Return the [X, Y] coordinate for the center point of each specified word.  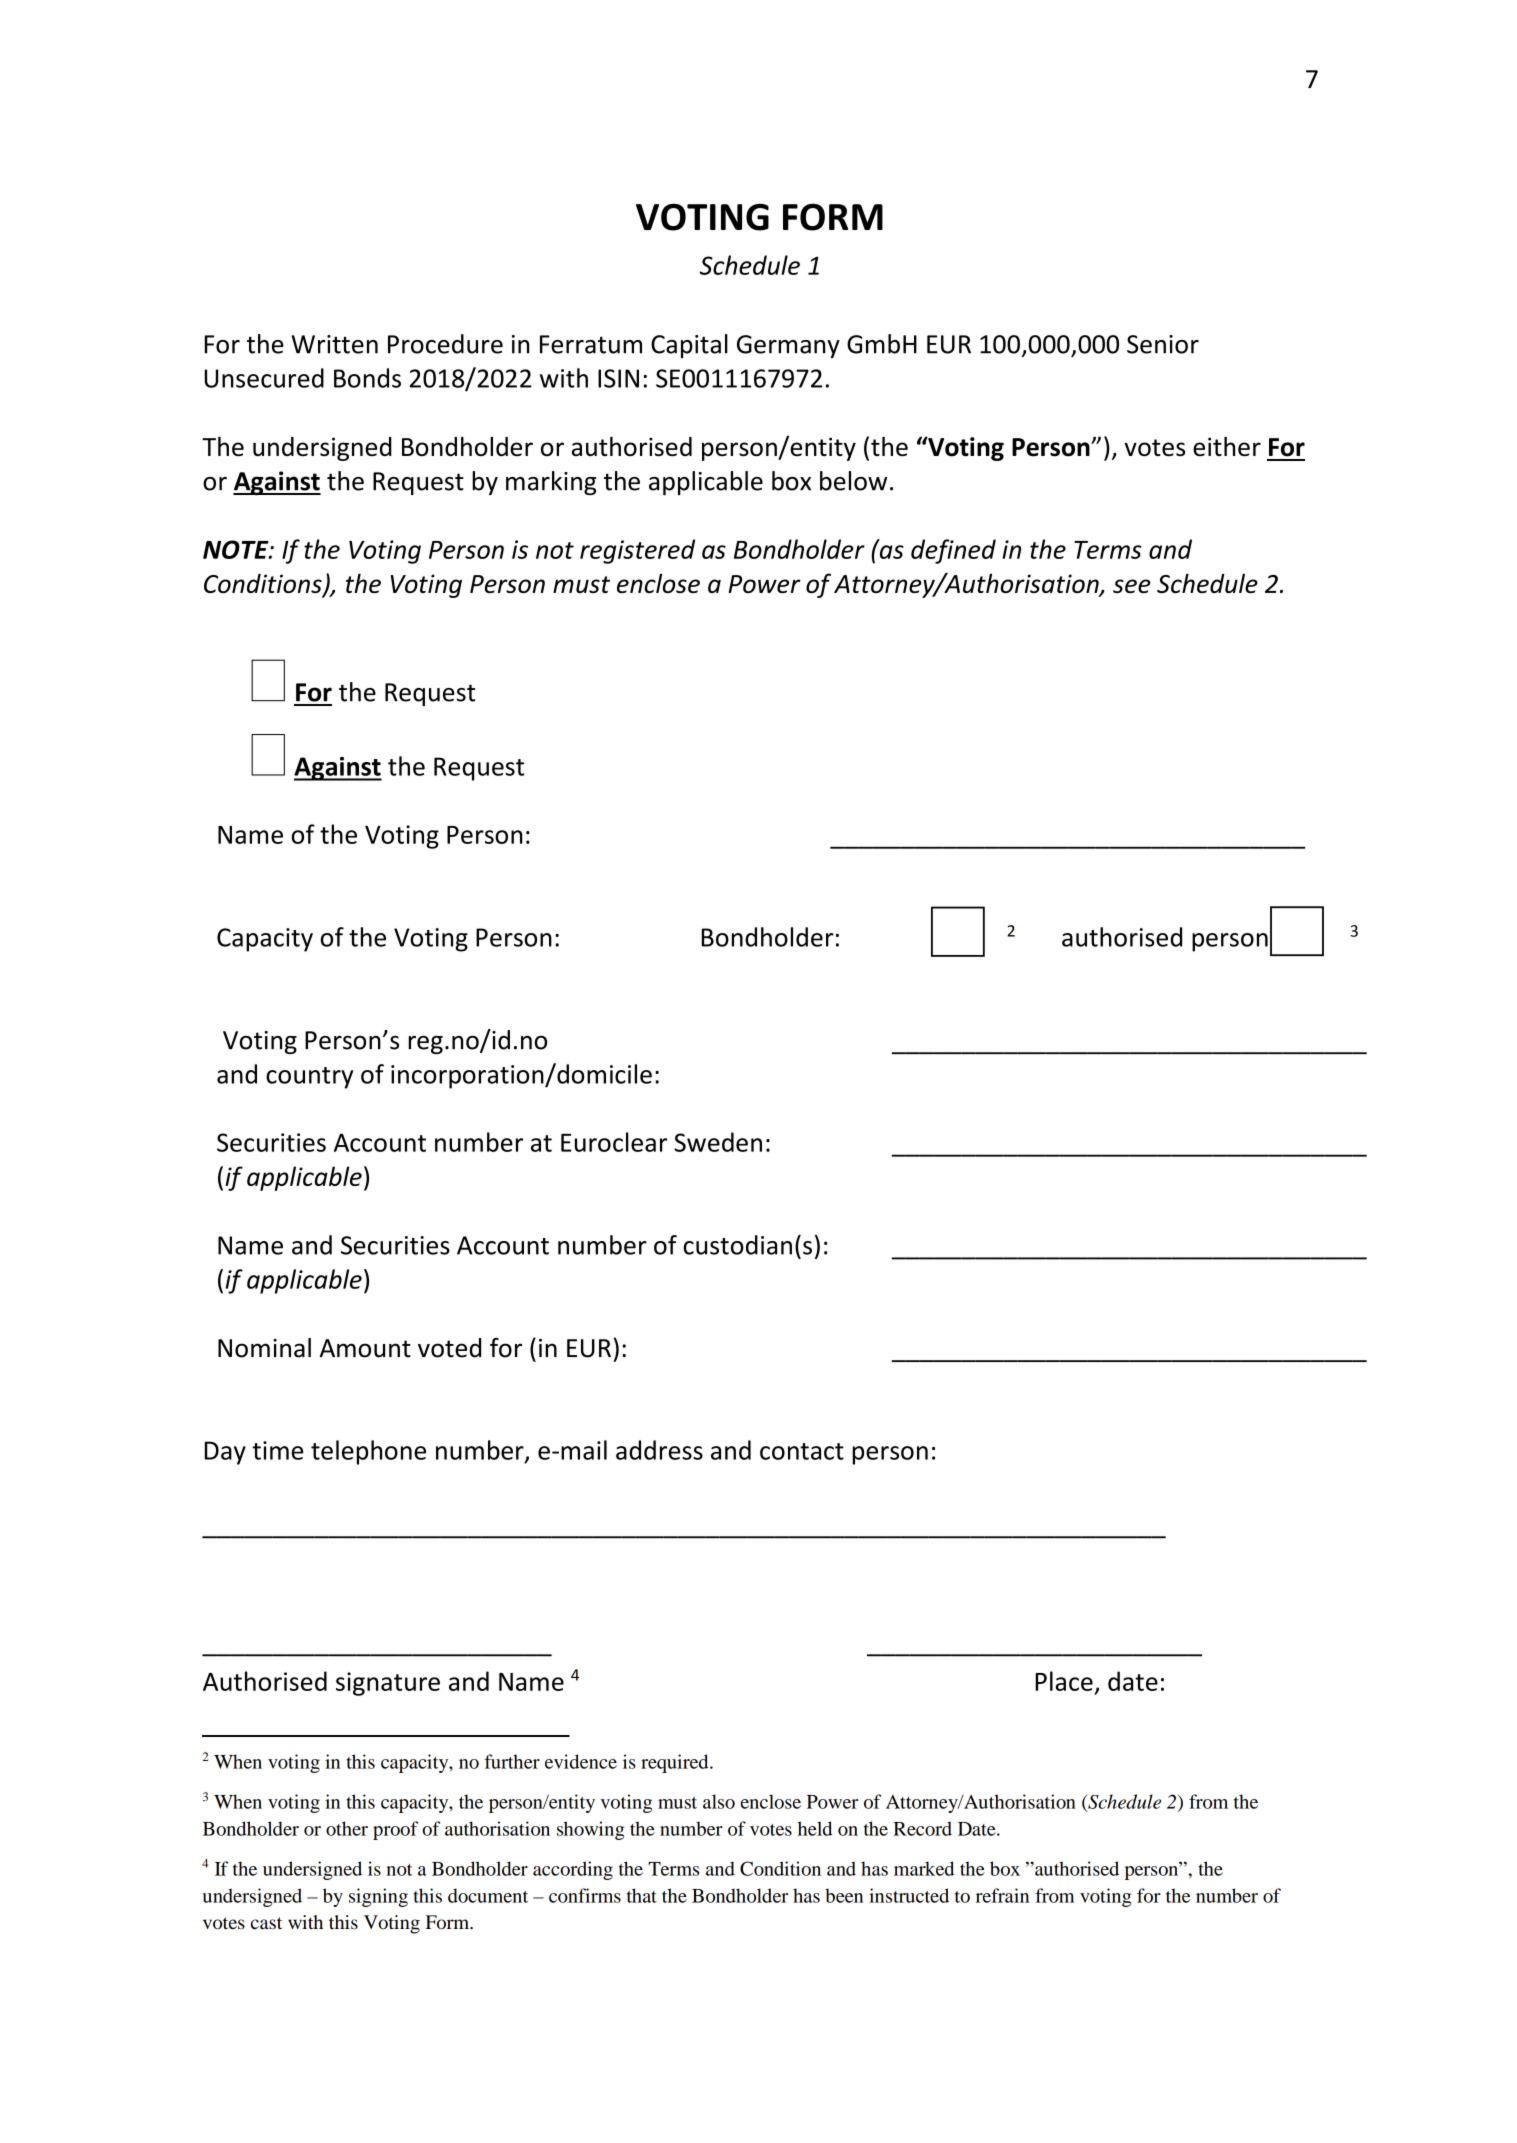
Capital [689, 346]
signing [378, 1897]
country [309, 1078]
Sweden [718, 1142]
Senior [1163, 344]
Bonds [367, 378]
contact [802, 1451]
